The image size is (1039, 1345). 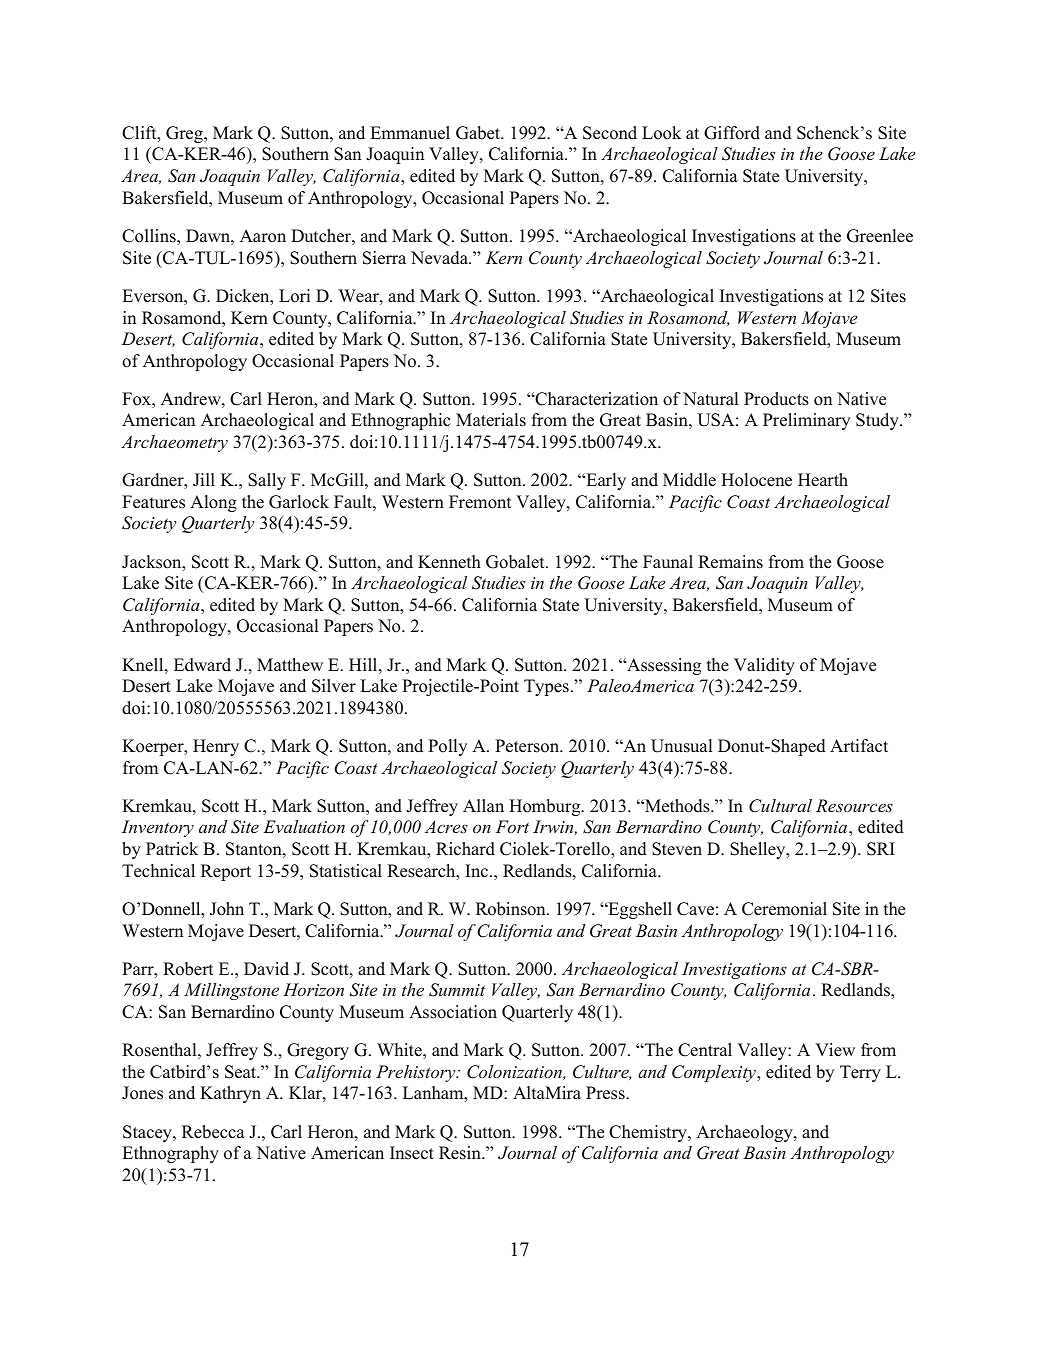 I want to click on Allan, so click(x=483, y=805).
